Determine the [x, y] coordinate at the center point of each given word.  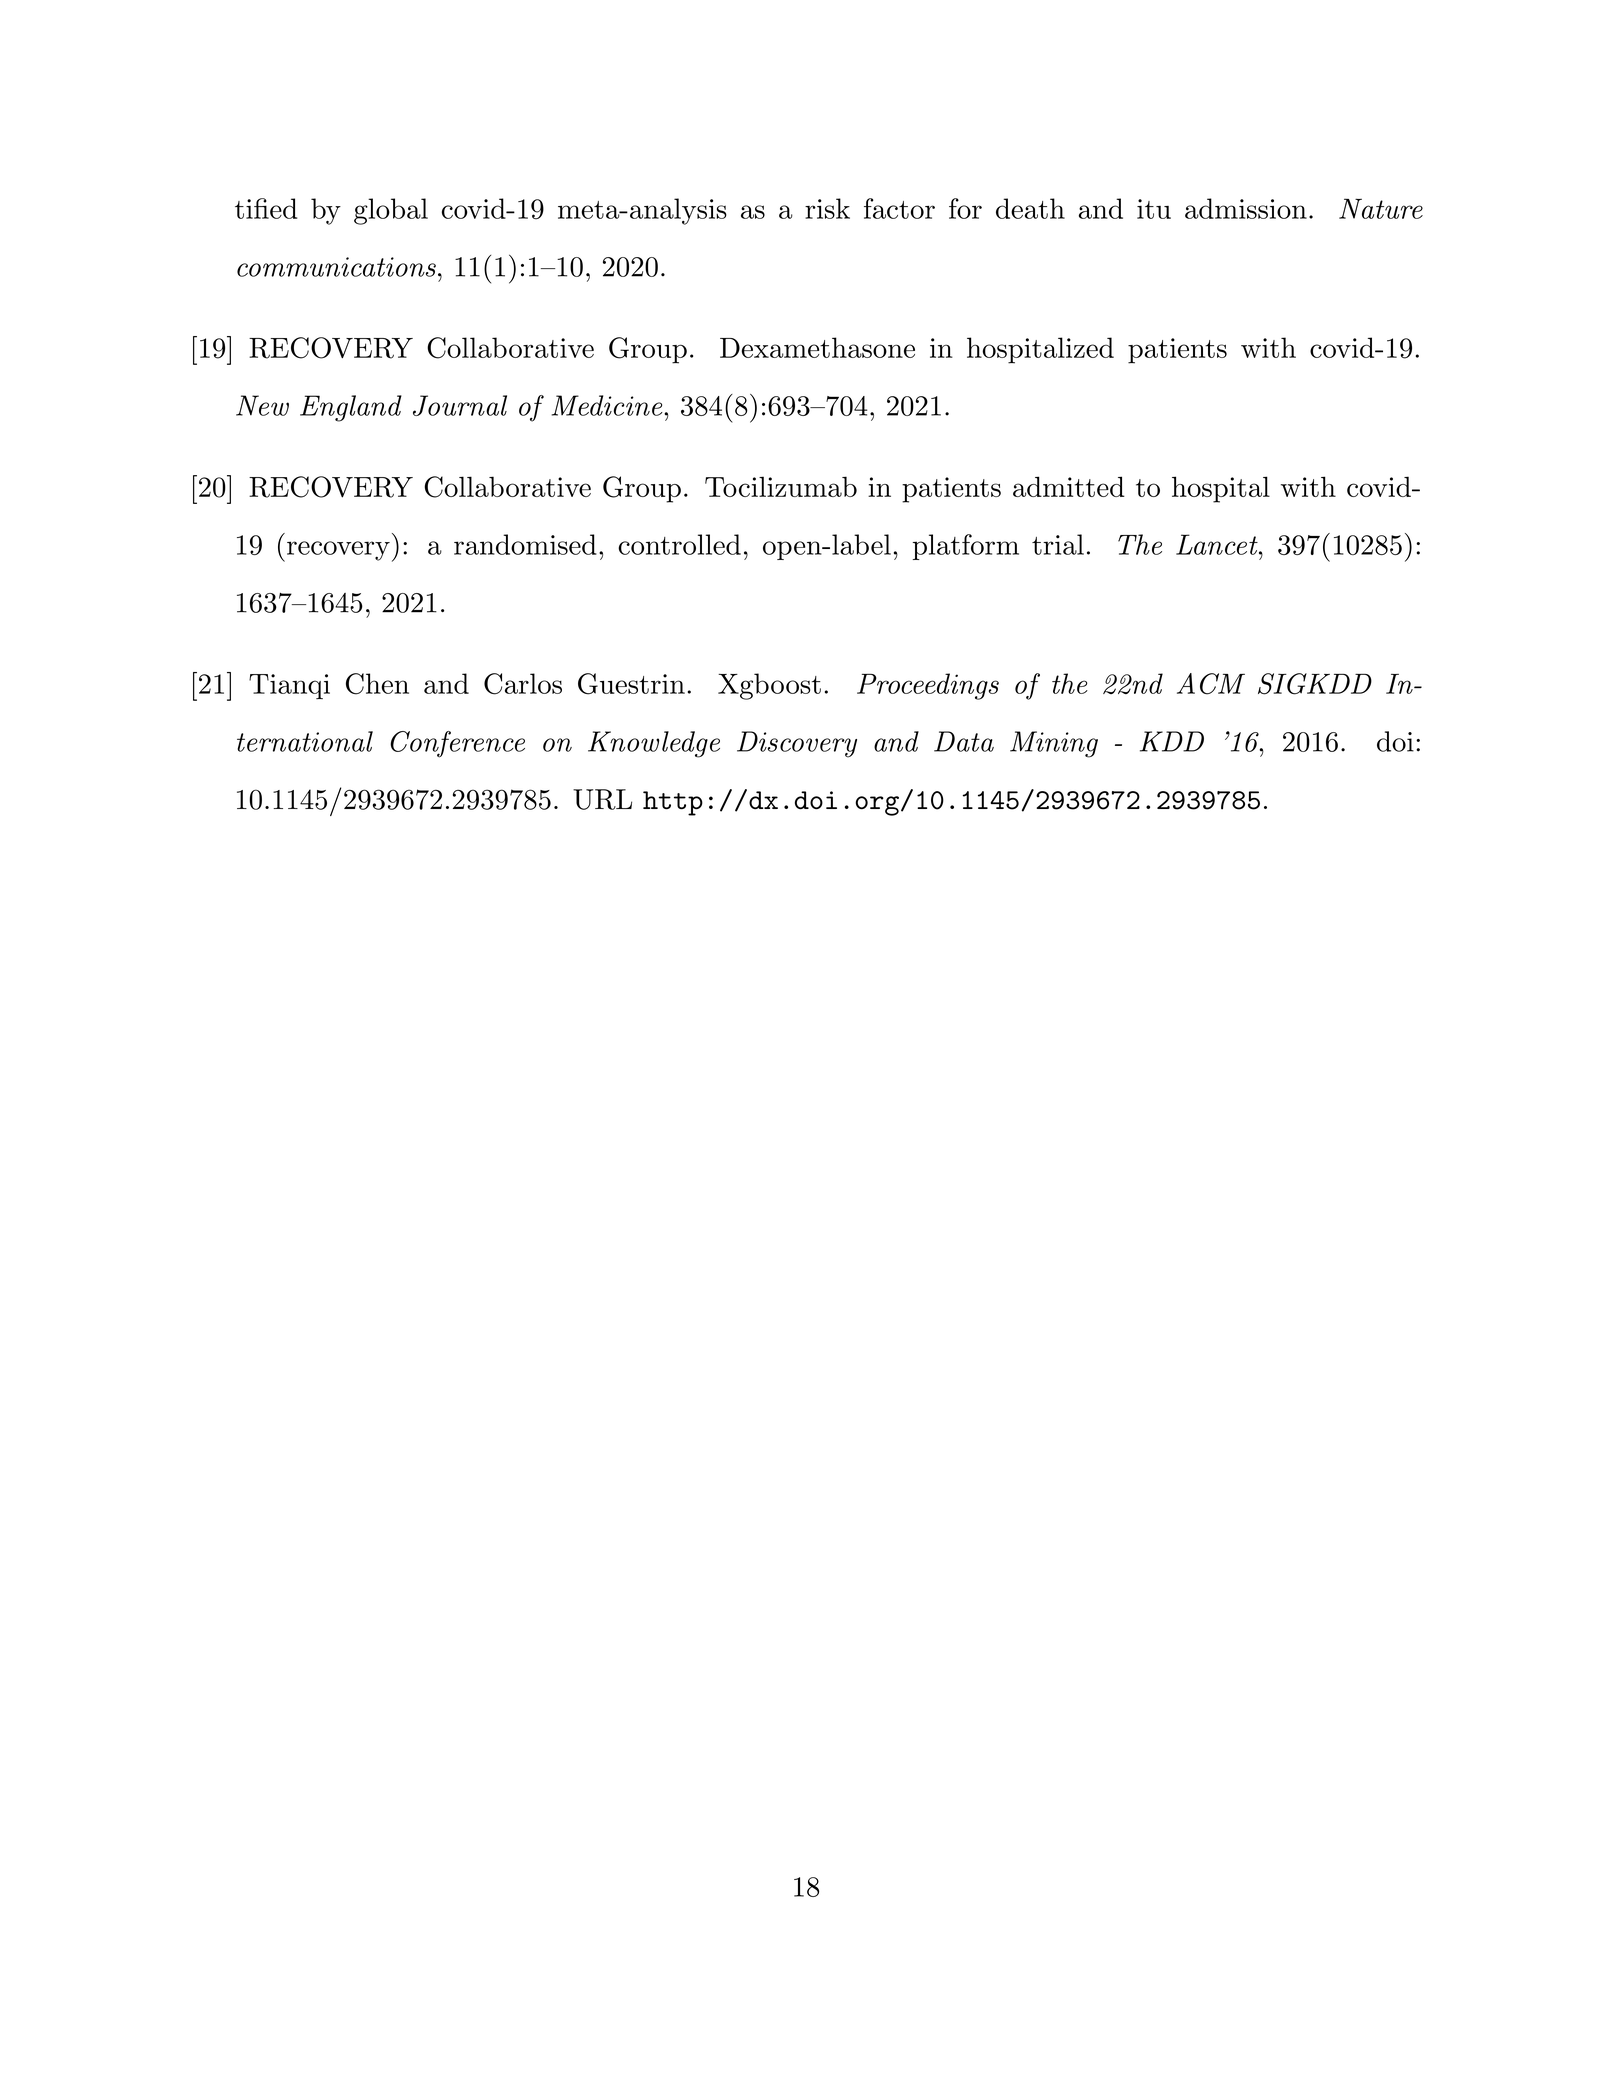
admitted [1069, 486]
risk [827, 208]
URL [602, 799]
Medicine [608, 405]
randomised [525, 544]
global [391, 211]
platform [966, 547]
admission [1246, 208]
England [351, 408]
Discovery [797, 744]
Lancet [1218, 544]
